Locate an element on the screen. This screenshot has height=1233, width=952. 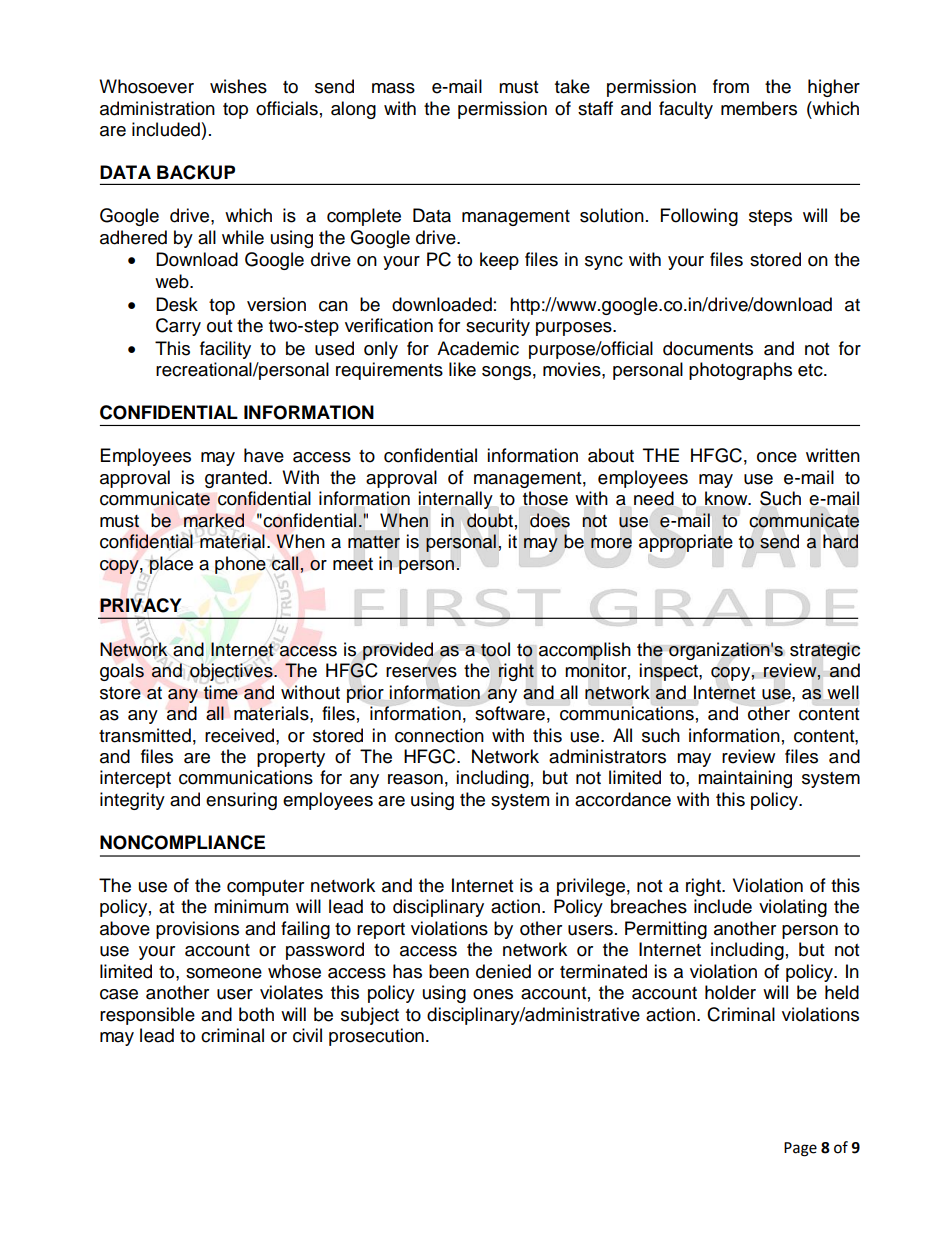
time is located at coordinates (221, 692).
